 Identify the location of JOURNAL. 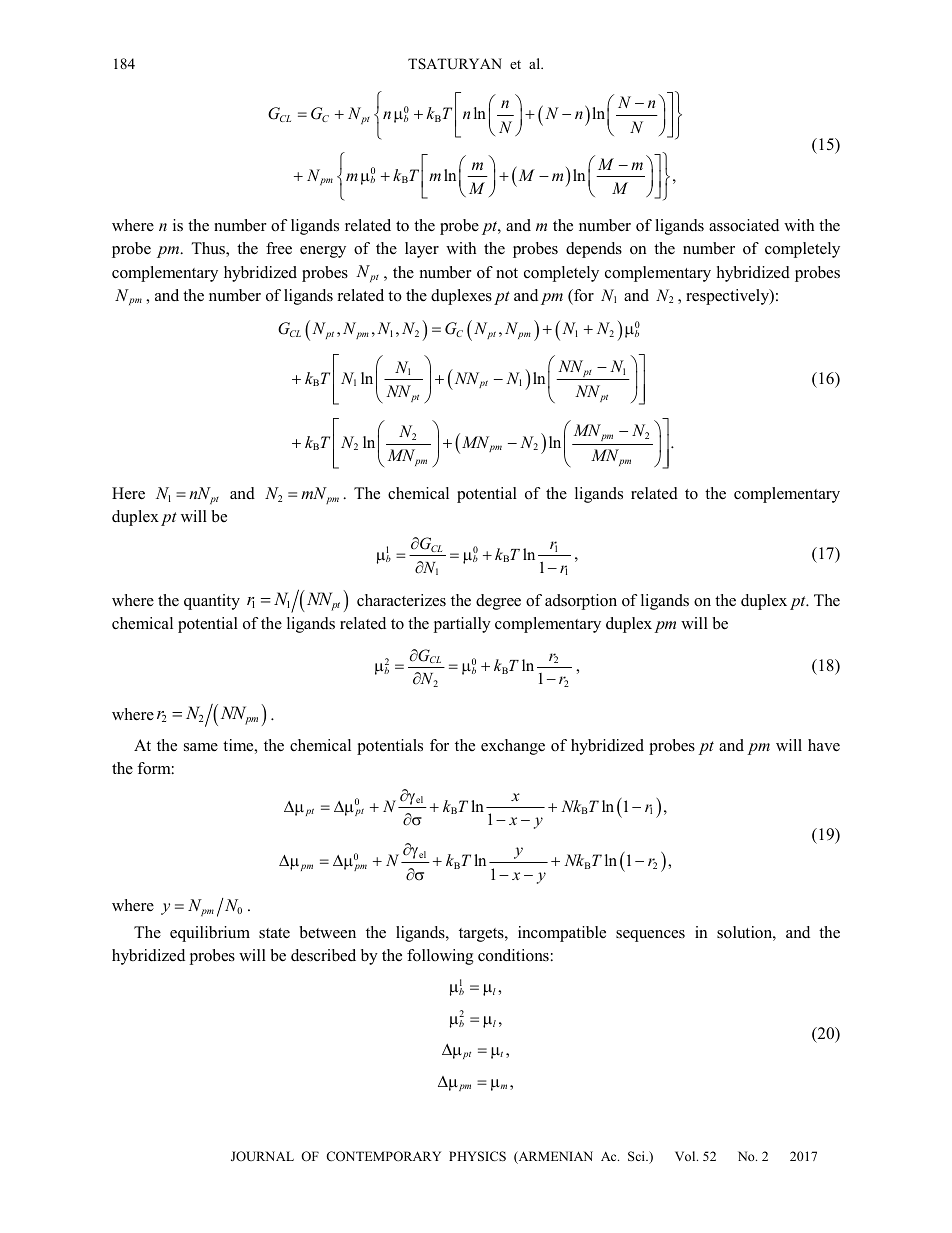
(262, 1156).
